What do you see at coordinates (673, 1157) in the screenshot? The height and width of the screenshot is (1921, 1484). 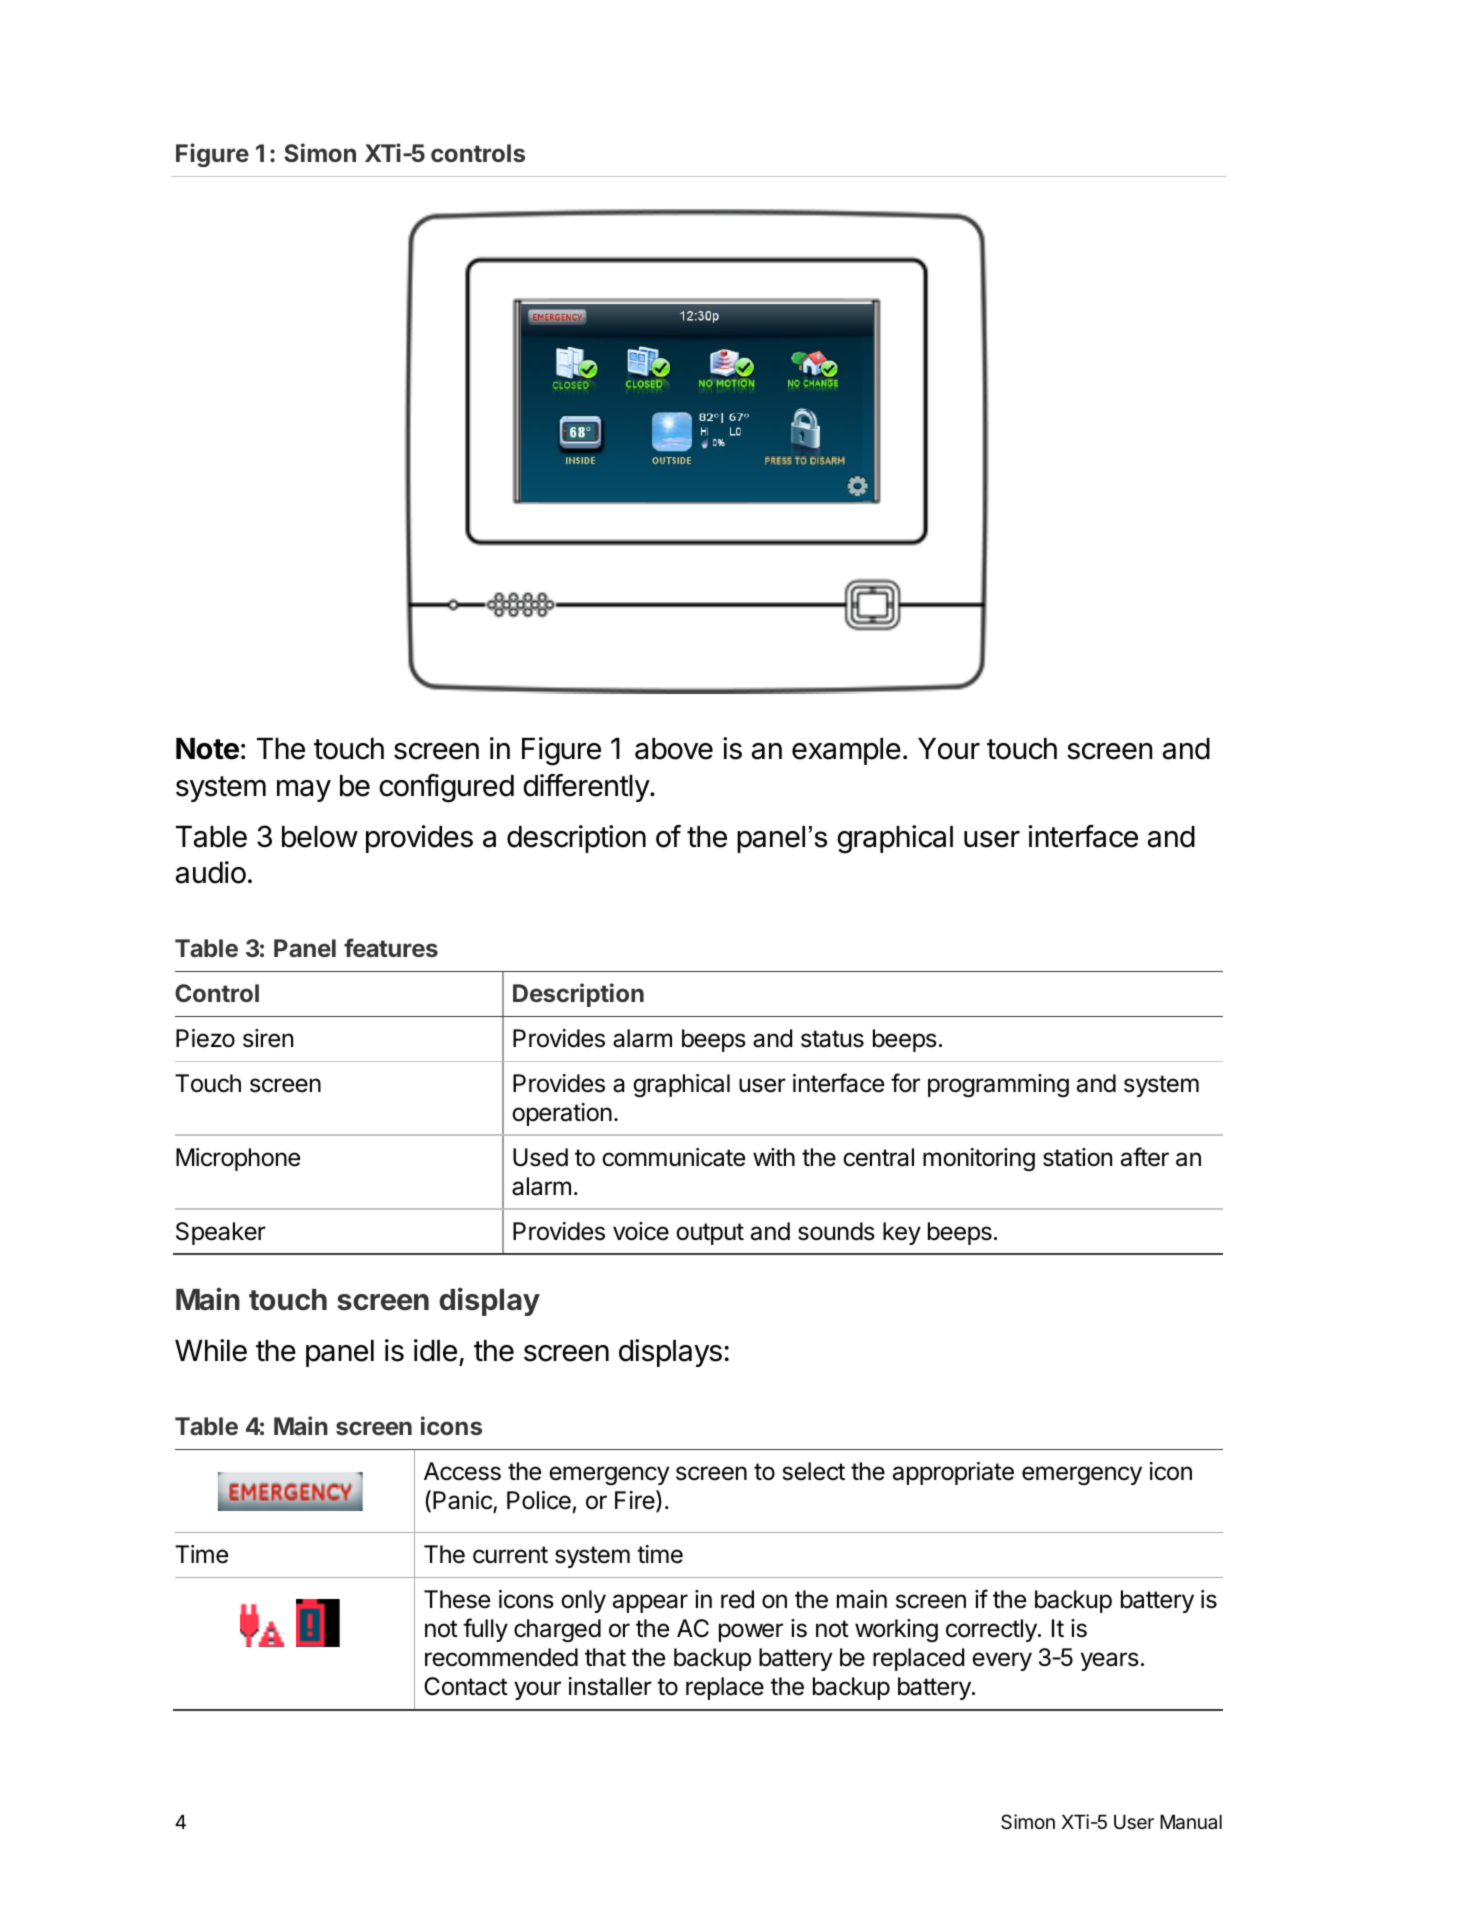 I see `communicate` at bounding box center [673, 1157].
